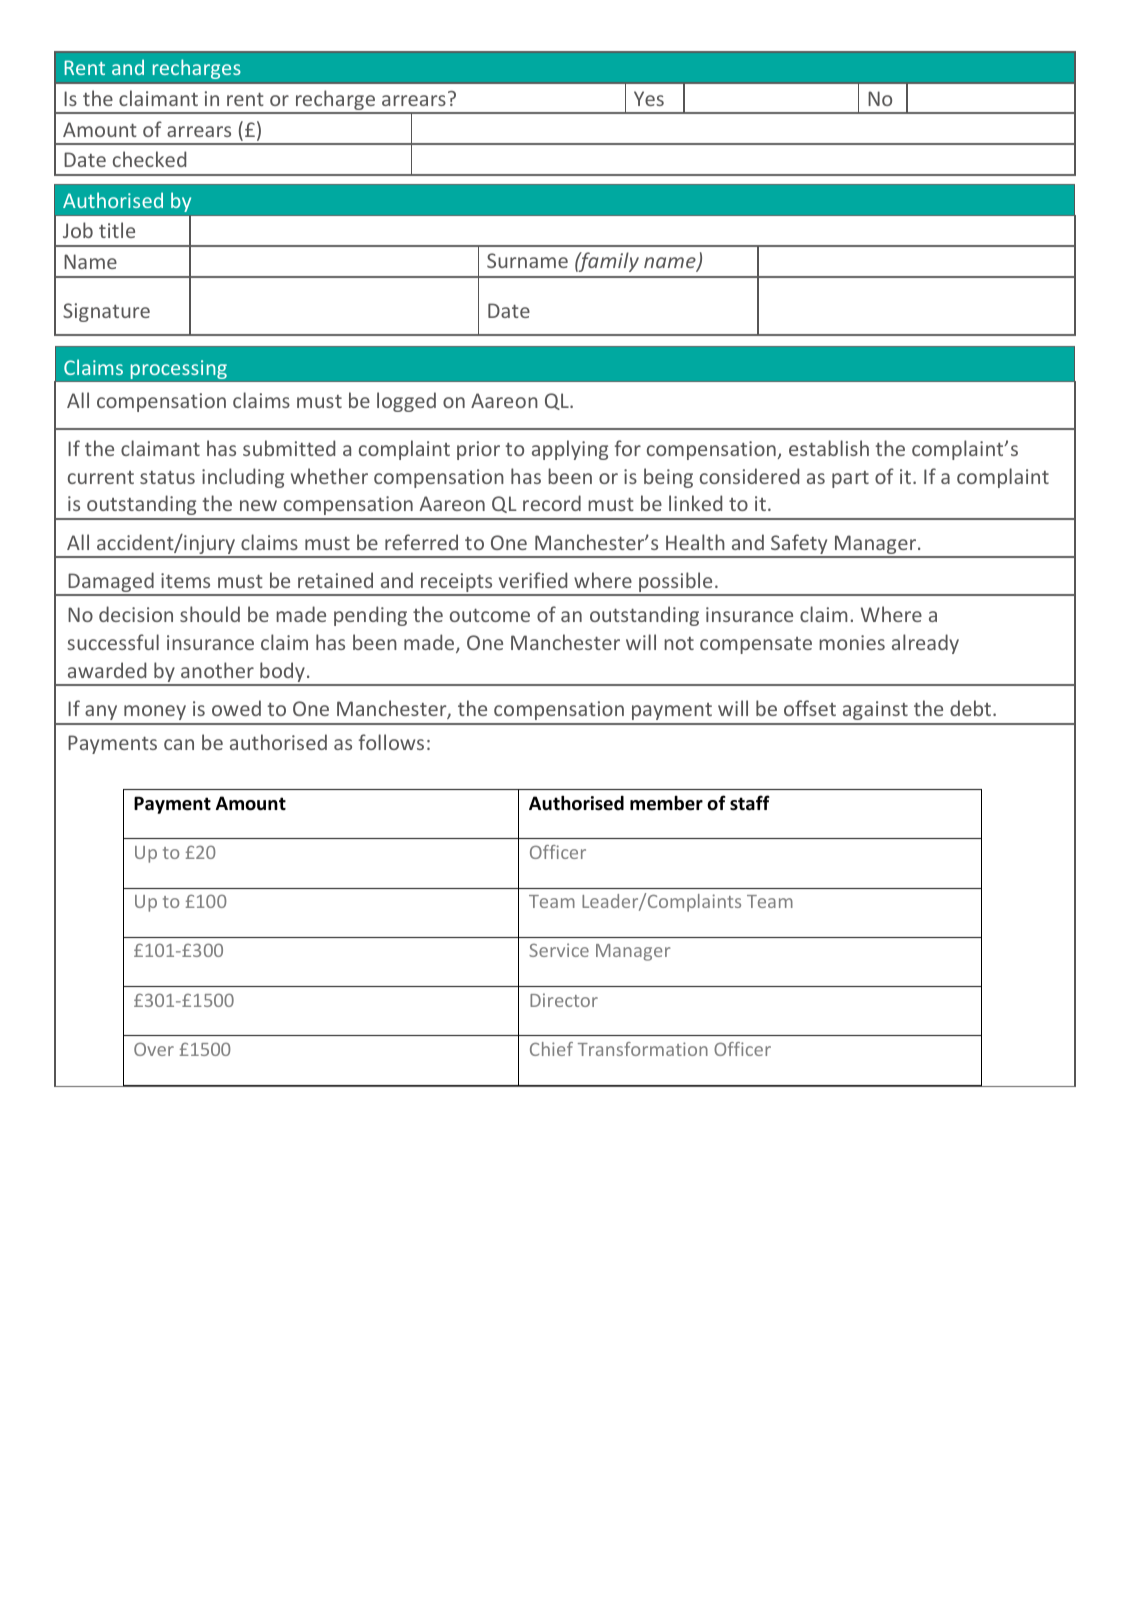 This screenshot has width=1129, height=1597. What do you see at coordinates (643, 1049) in the screenshot?
I see `Transformation` at bounding box center [643, 1049].
